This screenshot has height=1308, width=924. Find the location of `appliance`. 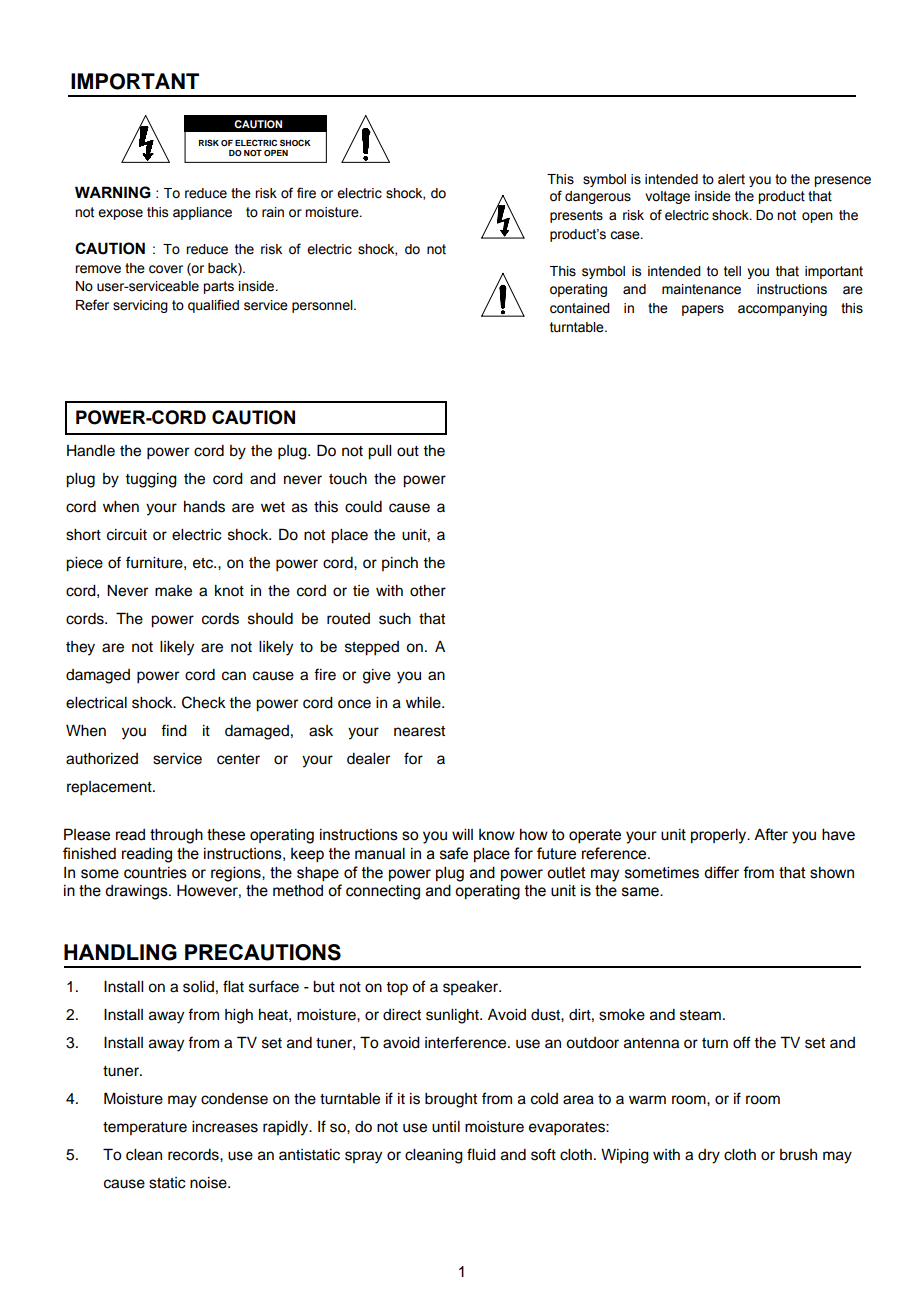

appliance is located at coordinates (202, 213).
